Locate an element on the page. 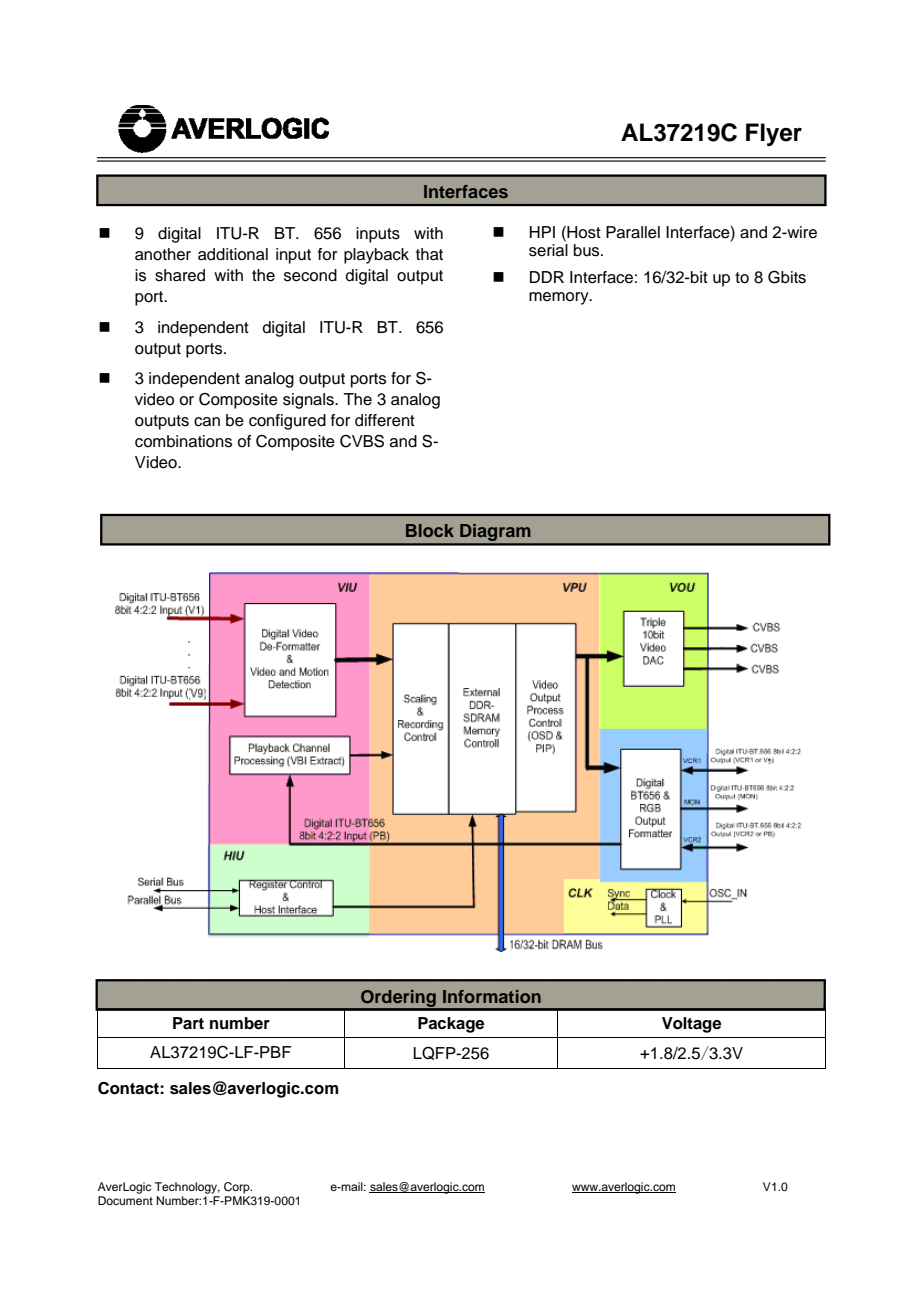 This document has width=924, height=1308. that is located at coordinates (429, 254).
